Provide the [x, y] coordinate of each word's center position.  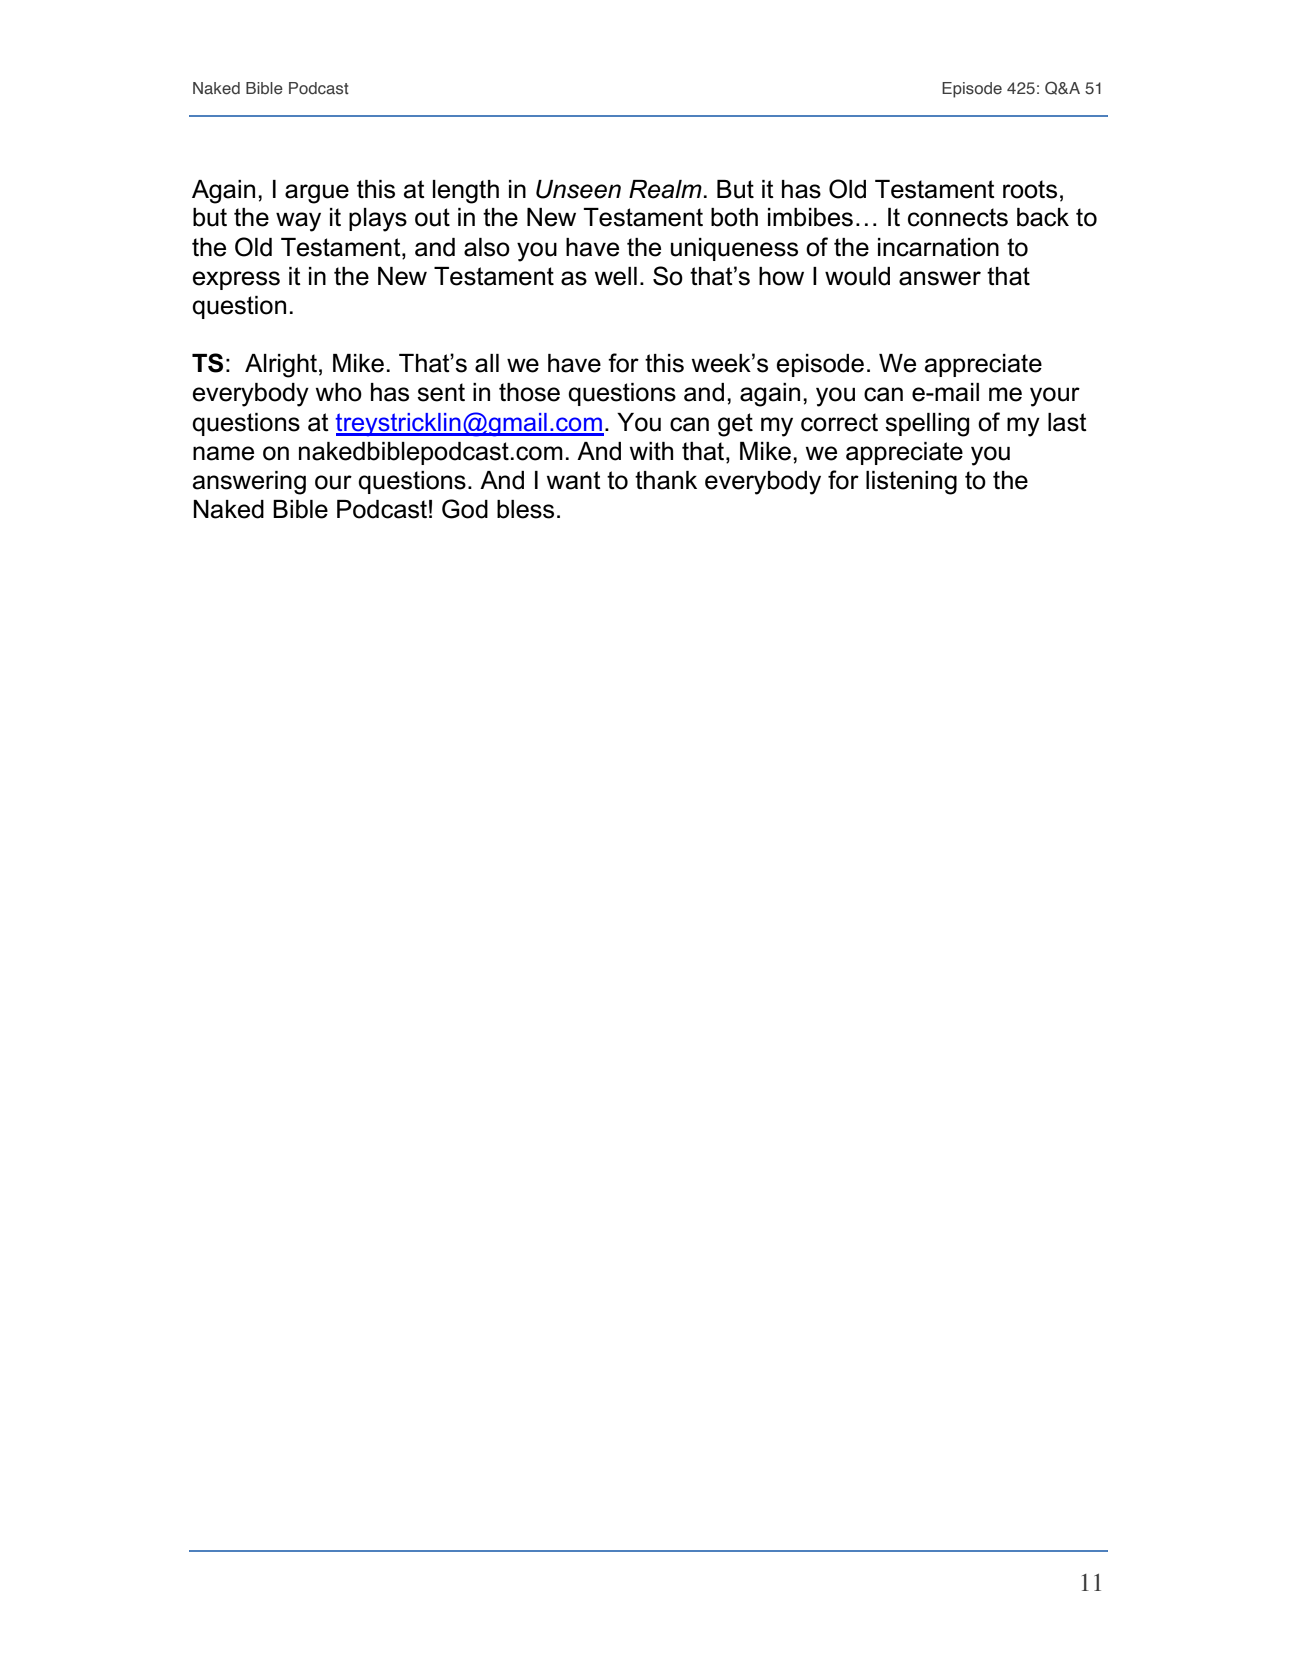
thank [666, 480]
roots [1030, 189]
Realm [665, 189]
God [465, 509]
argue [317, 194]
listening [911, 483]
